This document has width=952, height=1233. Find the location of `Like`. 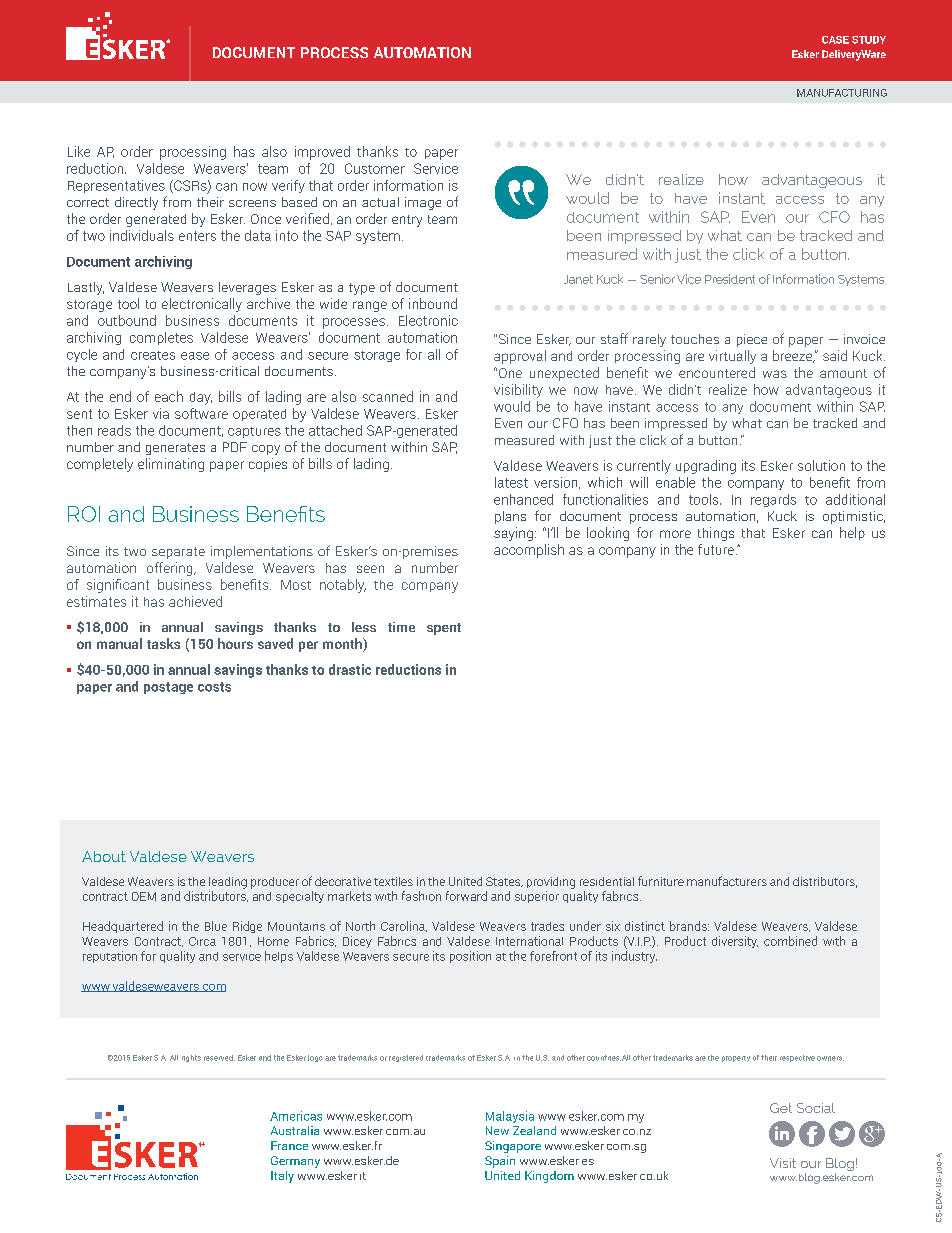

Like is located at coordinates (79, 151).
